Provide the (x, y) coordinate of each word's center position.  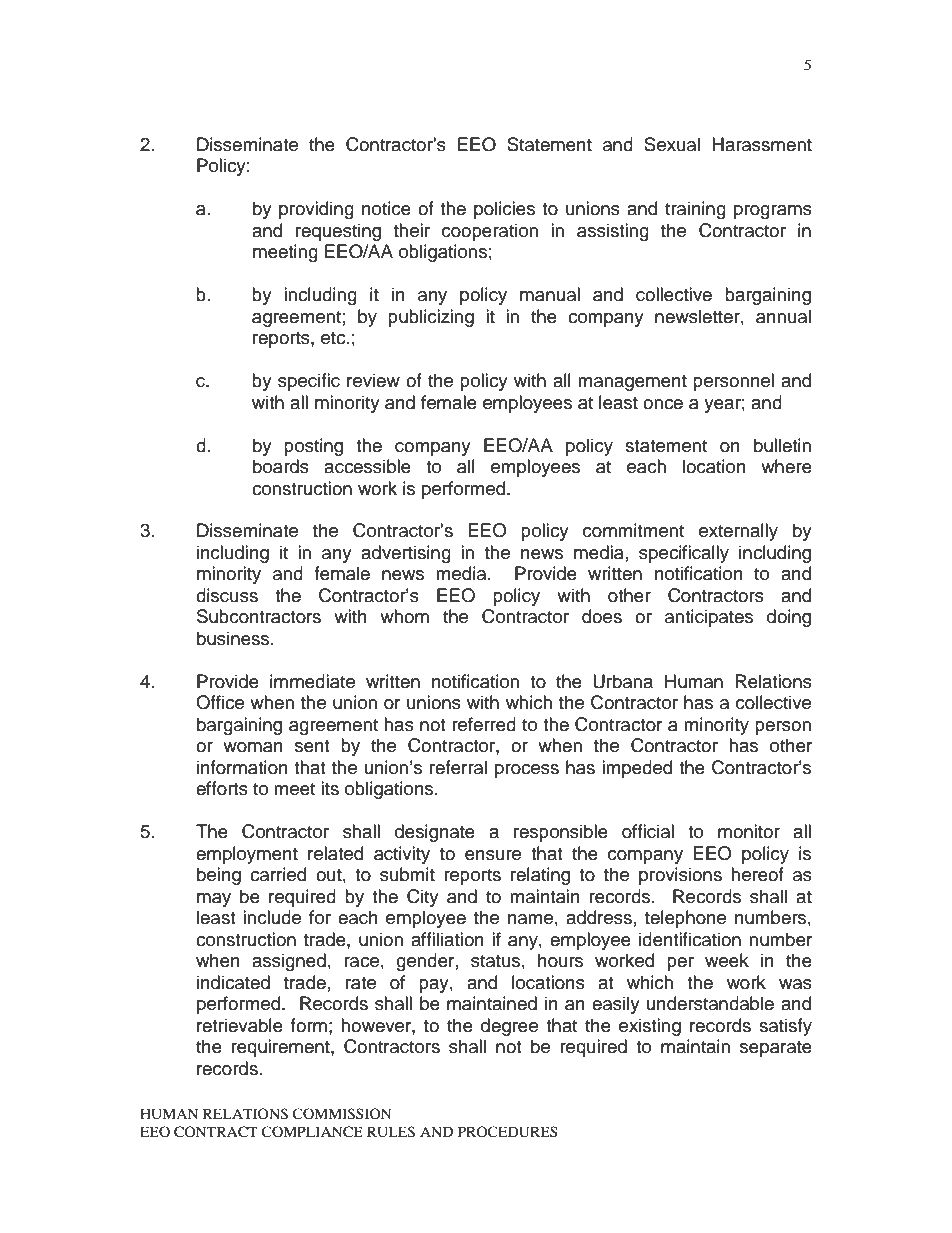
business (234, 638)
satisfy (785, 1027)
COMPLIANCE (312, 1132)
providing (316, 210)
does (602, 616)
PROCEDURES (508, 1132)
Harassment (762, 144)
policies (504, 210)
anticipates (709, 618)
